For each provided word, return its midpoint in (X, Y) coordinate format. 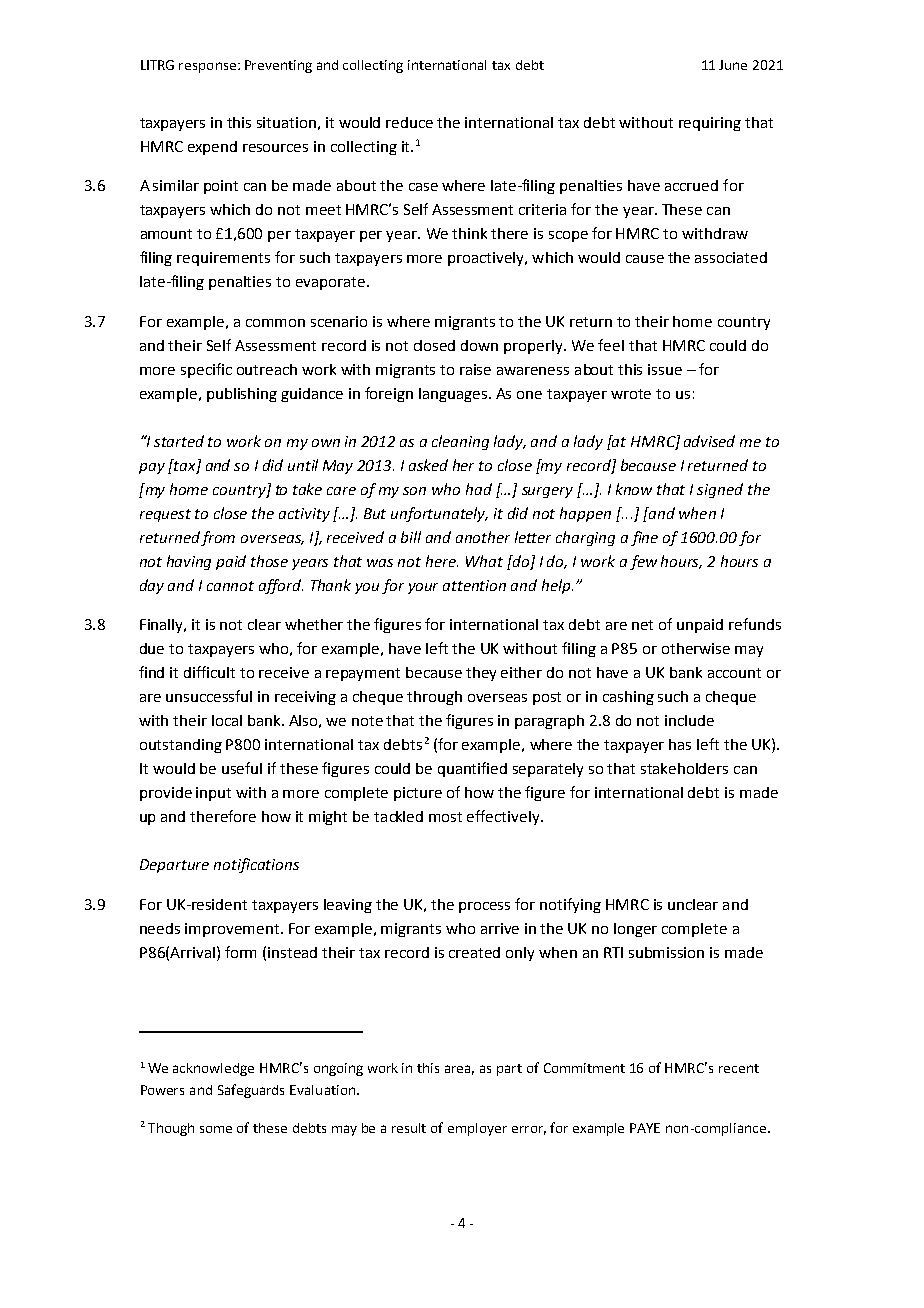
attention (474, 585)
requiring (710, 124)
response (207, 67)
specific (206, 370)
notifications (256, 865)
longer (635, 930)
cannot (230, 586)
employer (477, 1129)
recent (739, 1068)
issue (665, 369)
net (642, 625)
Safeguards (251, 1091)
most (445, 817)
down (479, 345)
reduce (409, 122)
